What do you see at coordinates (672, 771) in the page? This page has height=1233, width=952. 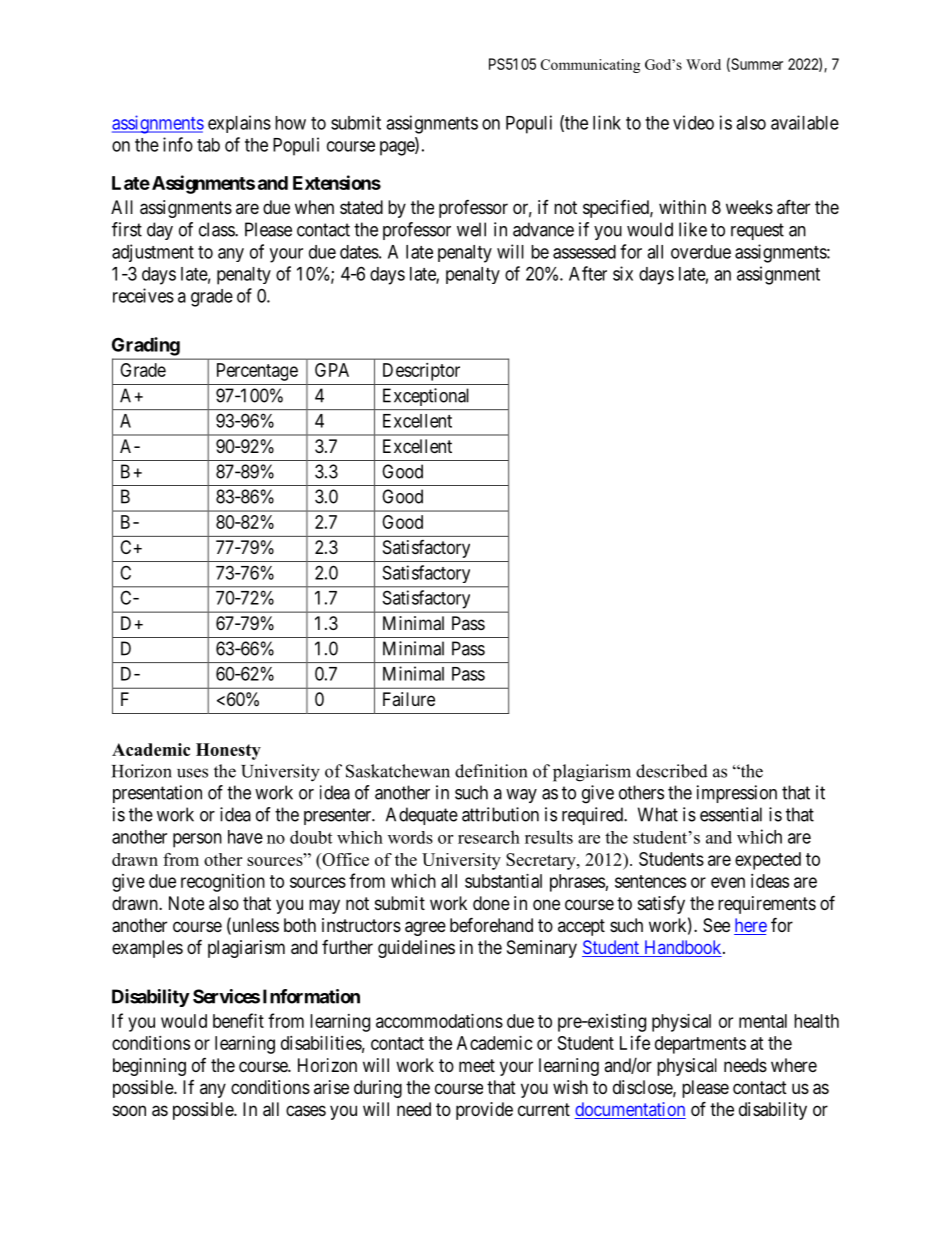 I see `described` at bounding box center [672, 771].
